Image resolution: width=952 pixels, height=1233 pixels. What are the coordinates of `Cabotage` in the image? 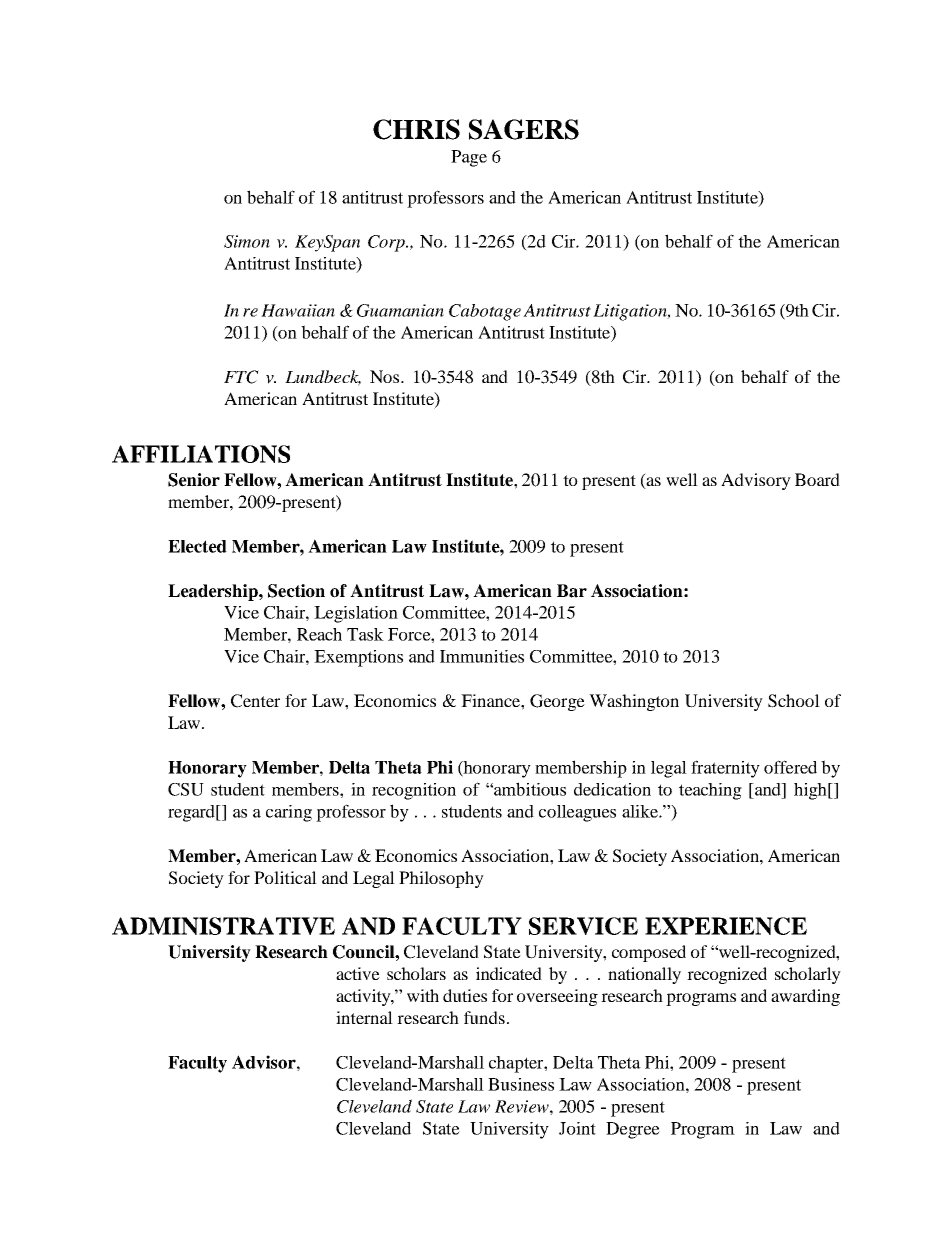 It's located at (485, 312).
